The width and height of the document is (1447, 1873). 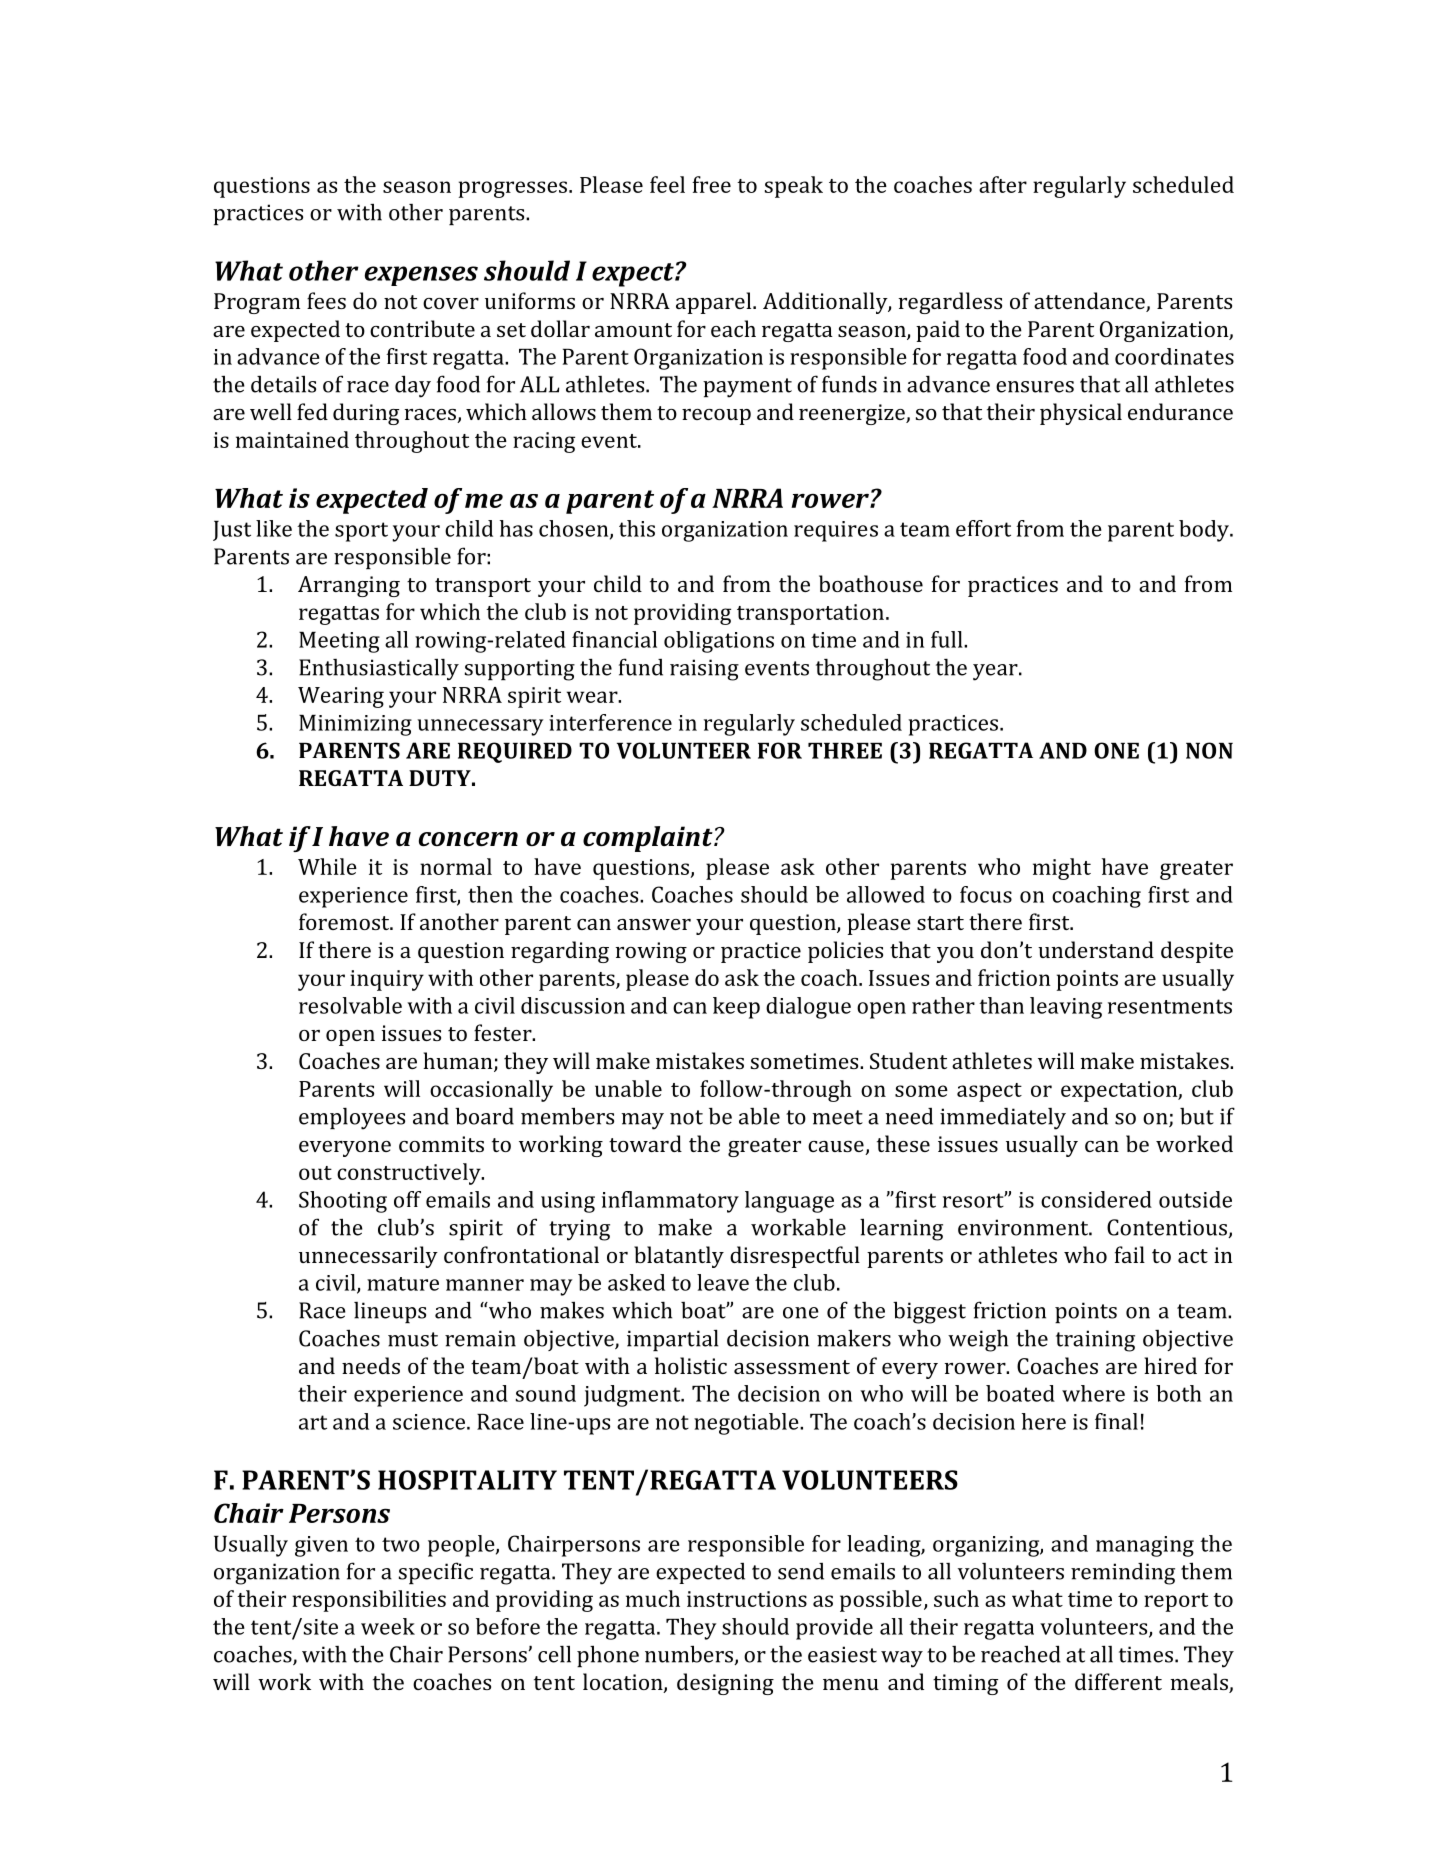 I want to click on attendance, so click(x=1090, y=302).
